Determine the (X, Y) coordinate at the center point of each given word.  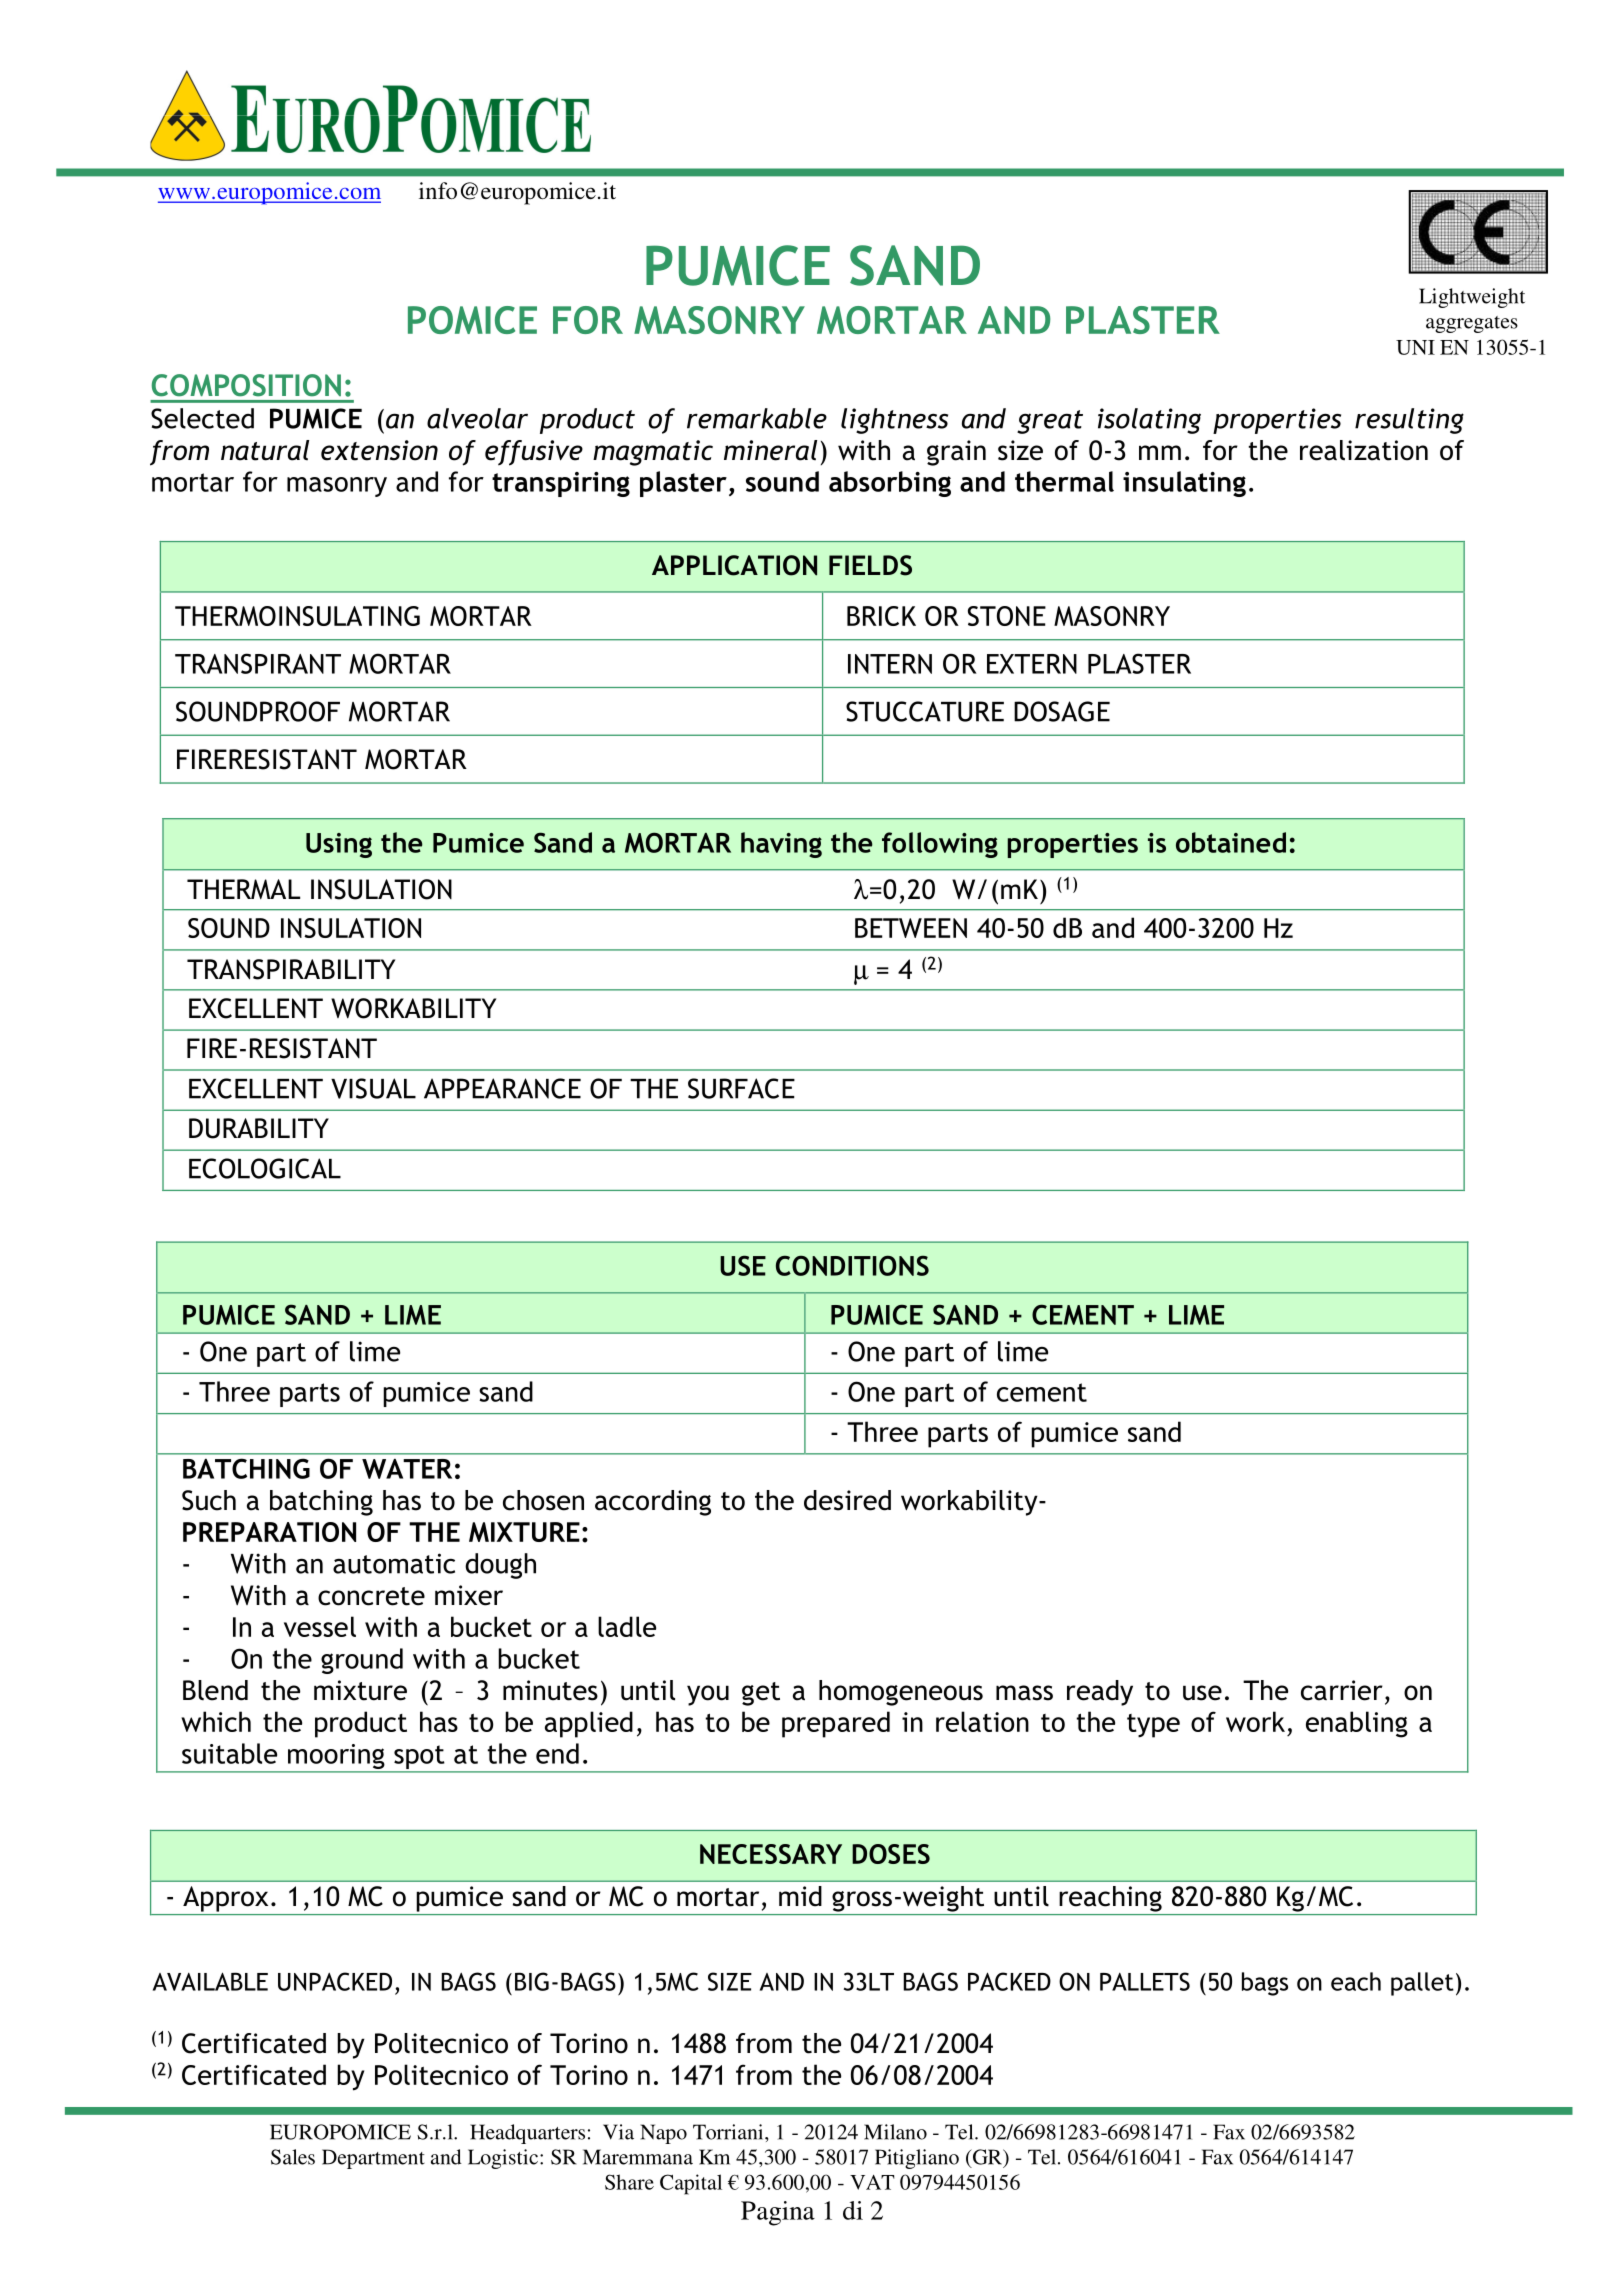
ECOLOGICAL (265, 1168)
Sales (293, 2157)
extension (379, 450)
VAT (872, 2182)
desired (847, 1500)
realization (1364, 450)
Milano (895, 2132)
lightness (894, 421)
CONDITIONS (852, 1265)
